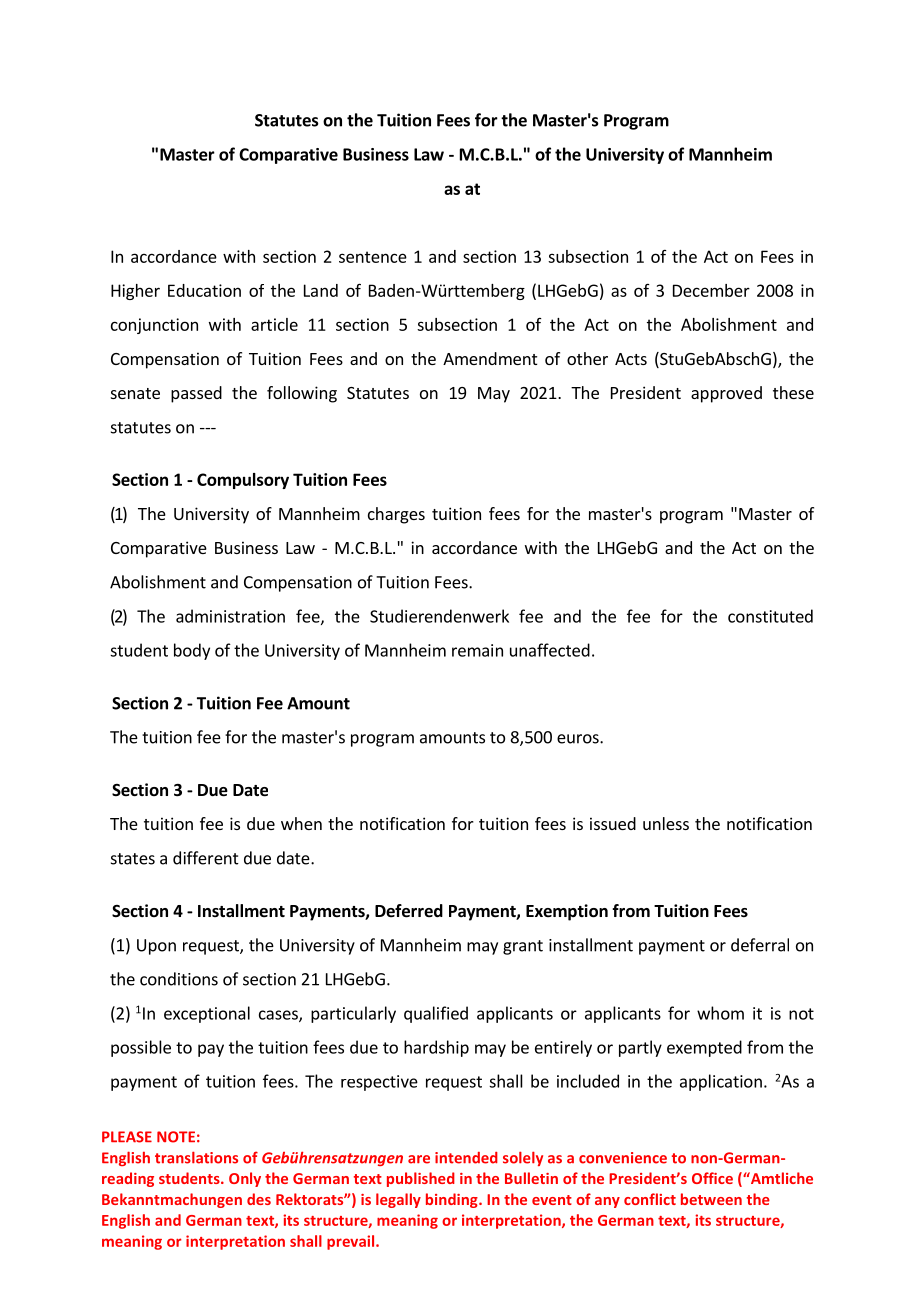  What do you see at coordinates (711, 290) in the screenshot?
I see `December` at bounding box center [711, 290].
